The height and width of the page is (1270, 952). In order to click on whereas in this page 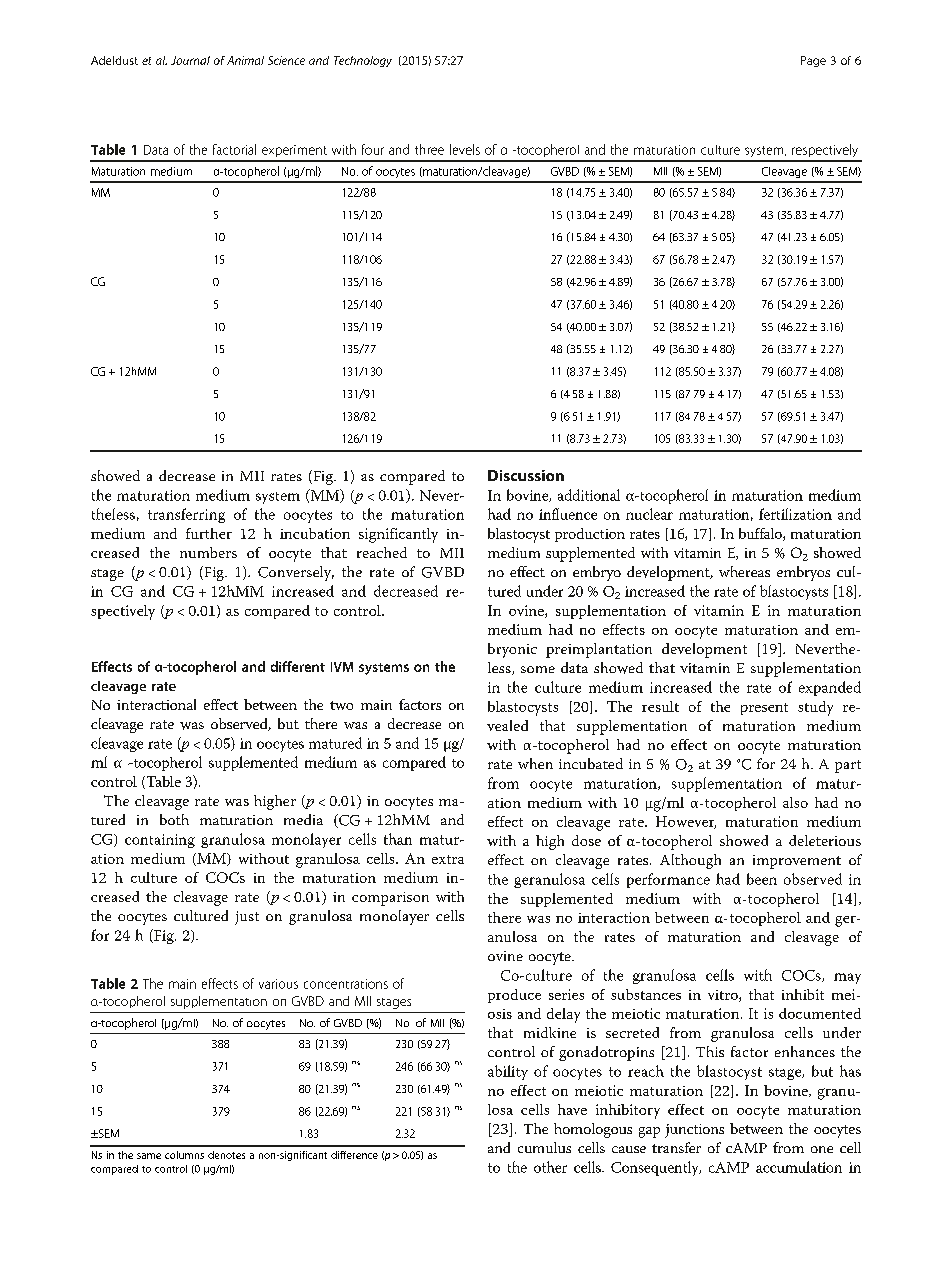, I will do `click(744, 571)`.
